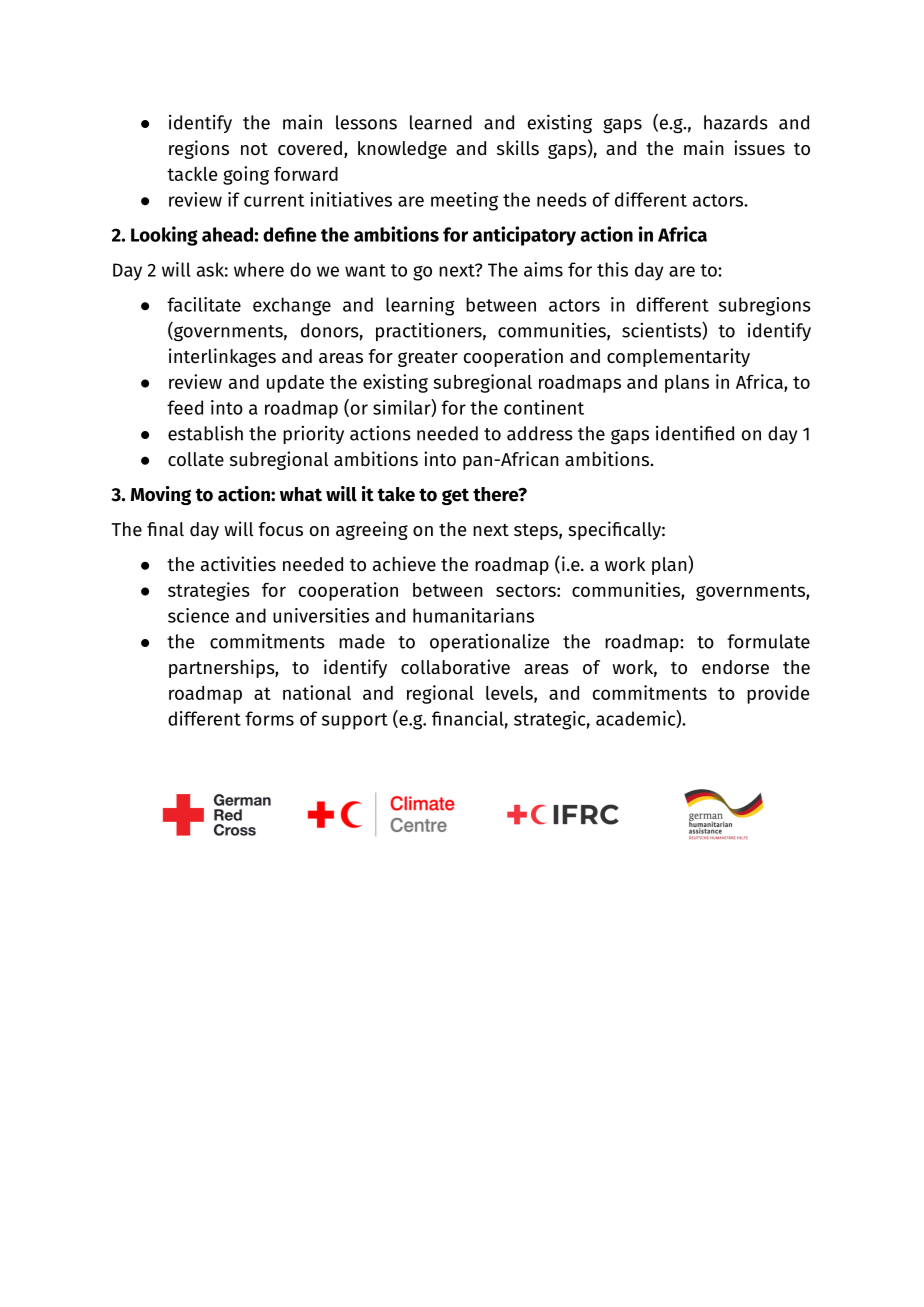  I want to click on forms, so click(269, 718).
